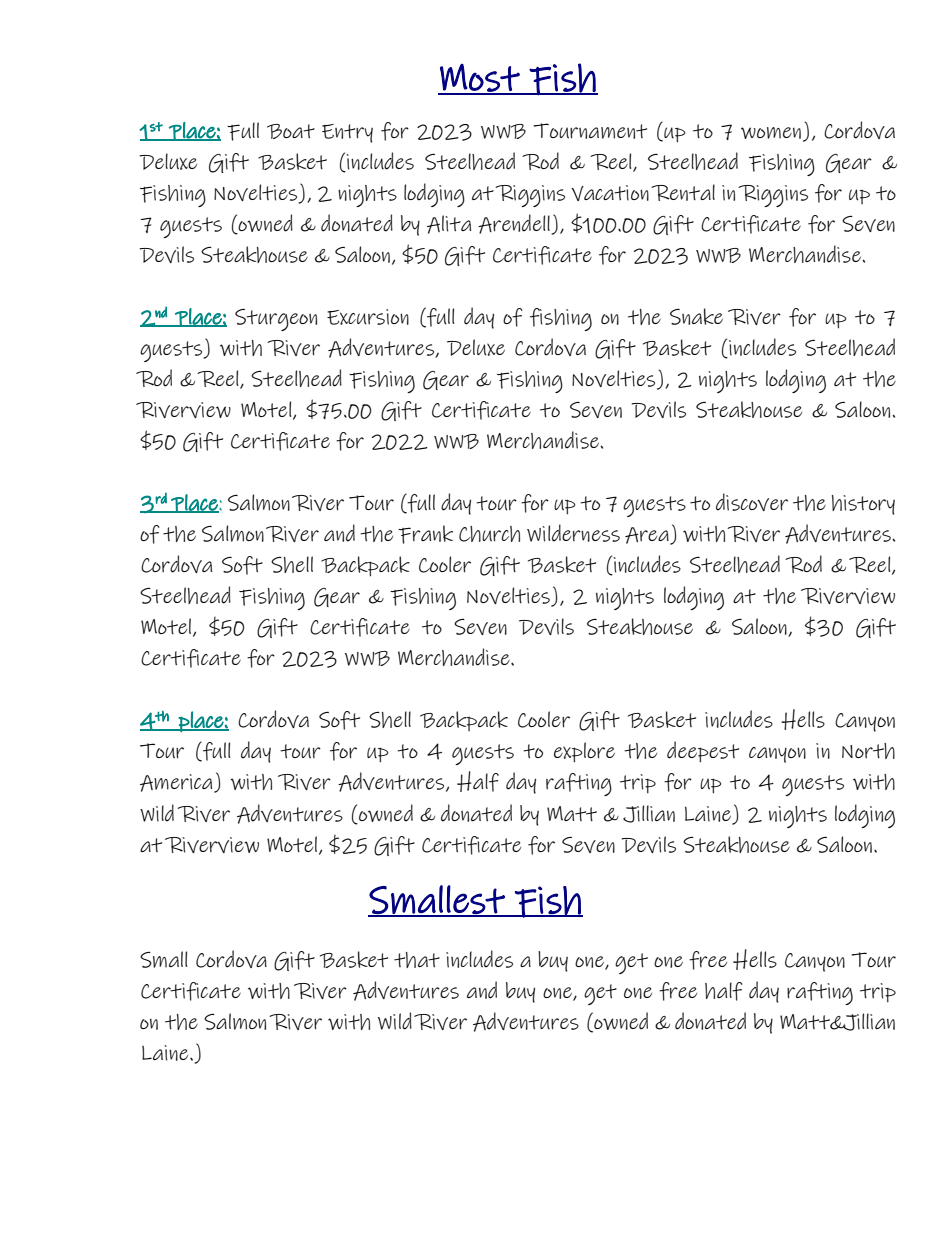 This page has width=952, height=1233. Describe the element at coordinates (291, 131) in the page. I see `Boat` at that location.
